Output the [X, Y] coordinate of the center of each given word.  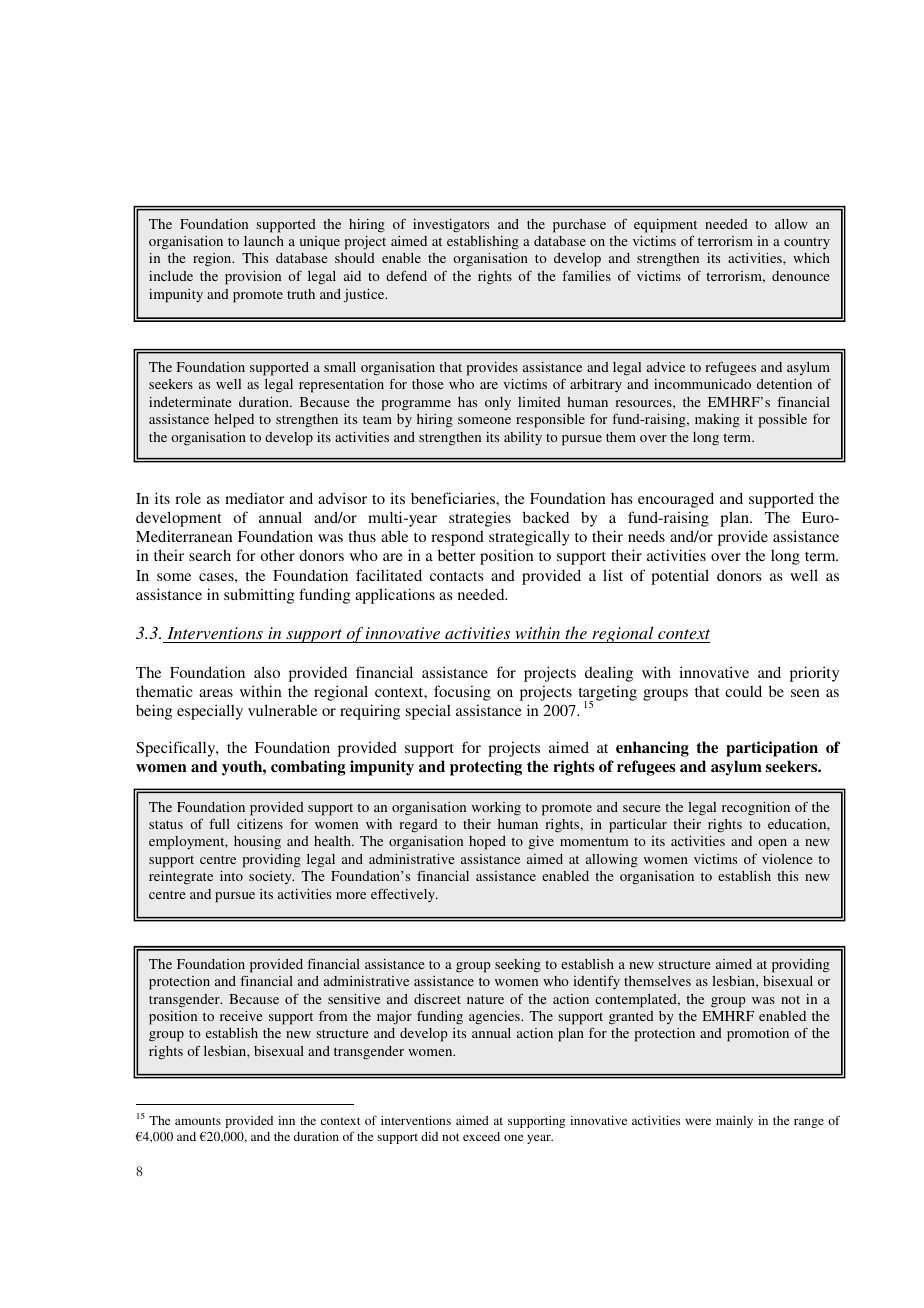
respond [457, 538]
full [219, 823]
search [210, 555]
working [496, 809]
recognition [756, 809]
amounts [198, 1121]
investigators [451, 225]
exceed [481, 1136]
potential [680, 577]
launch [264, 241]
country [807, 244]
